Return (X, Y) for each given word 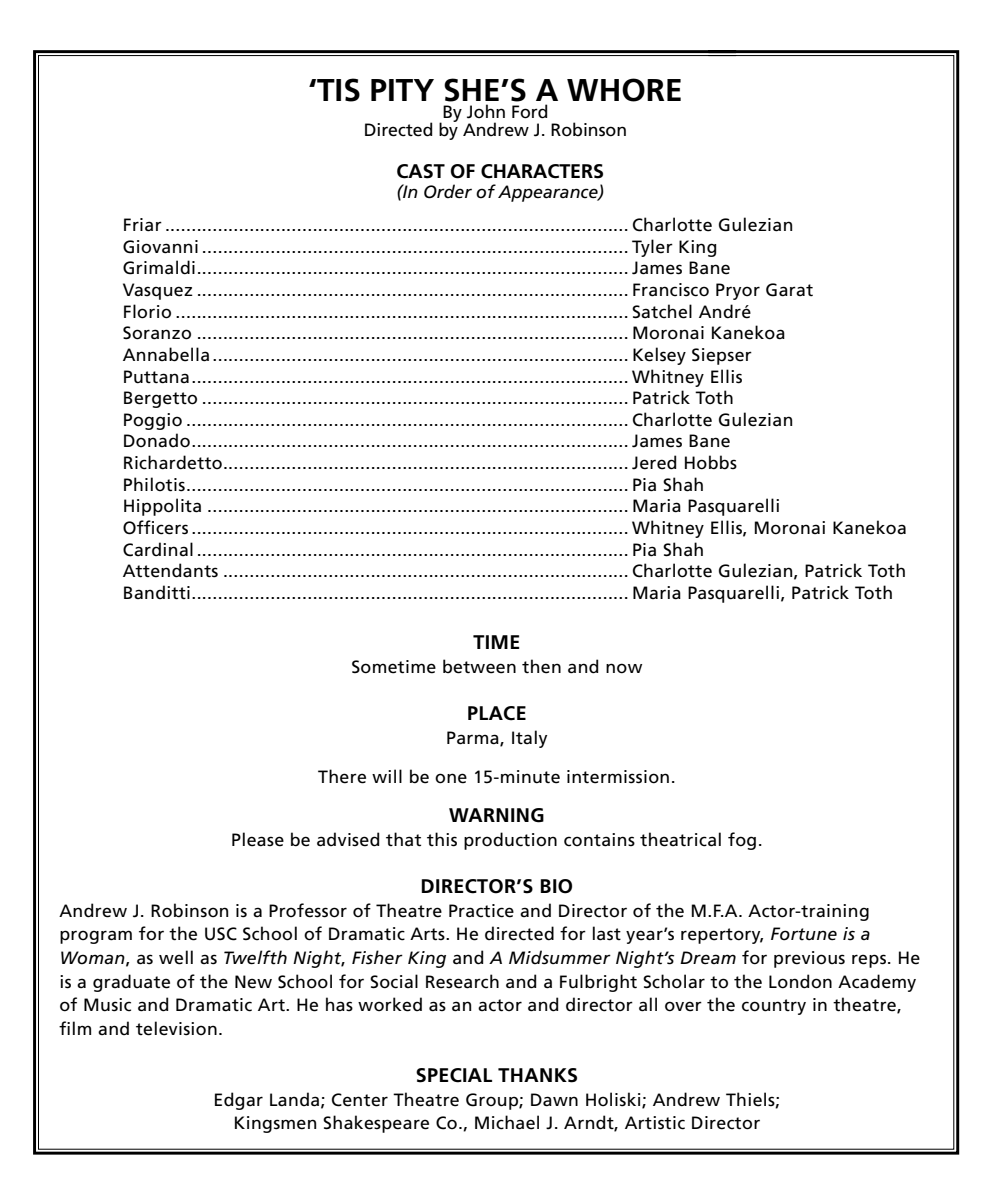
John (486, 111)
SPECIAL (454, 1075)
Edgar (239, 1101)
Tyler (652, 248)
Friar (143, 225)
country (774, 1007)
